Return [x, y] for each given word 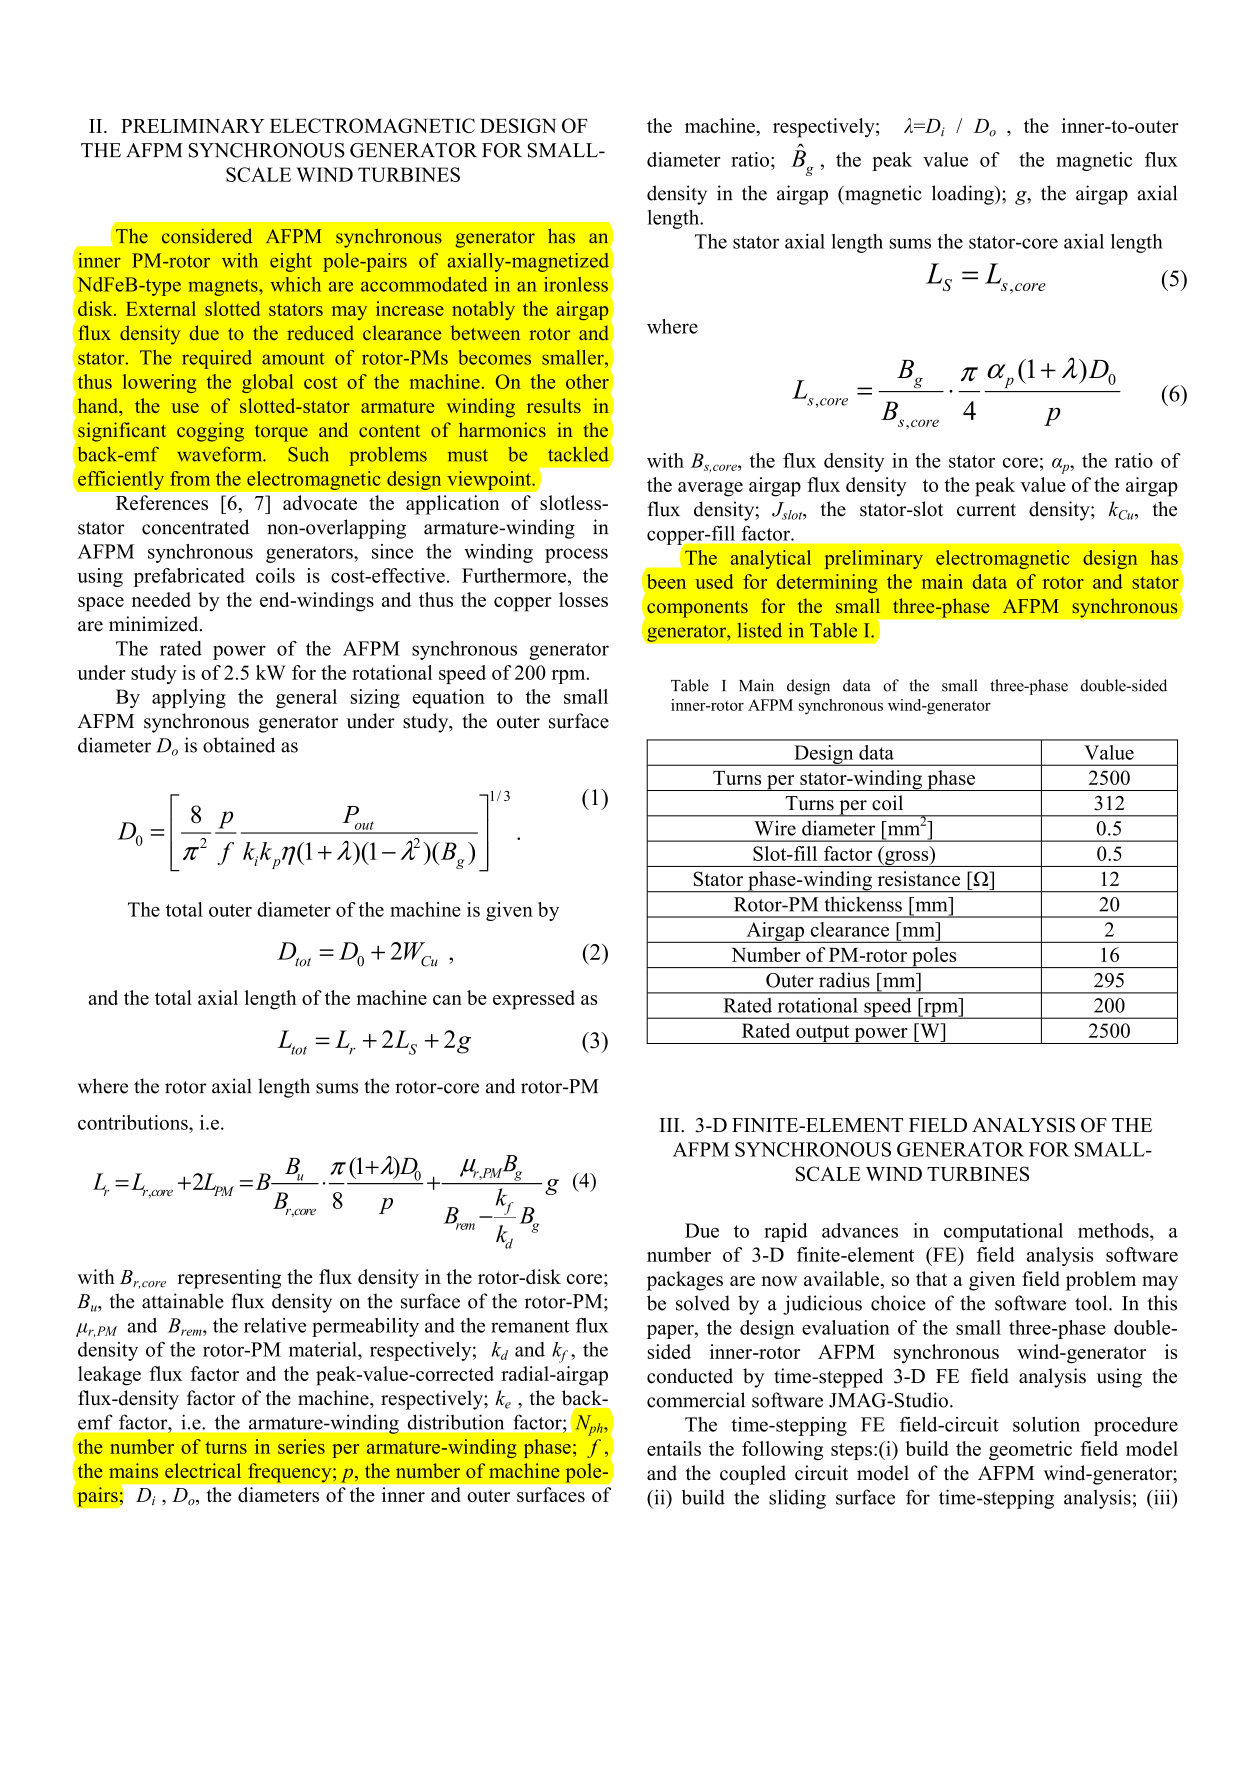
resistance [919, 878]
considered [207, 236]
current [986, 510]
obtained [239, 745]
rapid [786, 1232]
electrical [203, 1470]
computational [1003, 1232]
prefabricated [189, 577]
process [576, 555]
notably [483, 310]
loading [964, 195]
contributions [134, 1122]
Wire [775, 828]
